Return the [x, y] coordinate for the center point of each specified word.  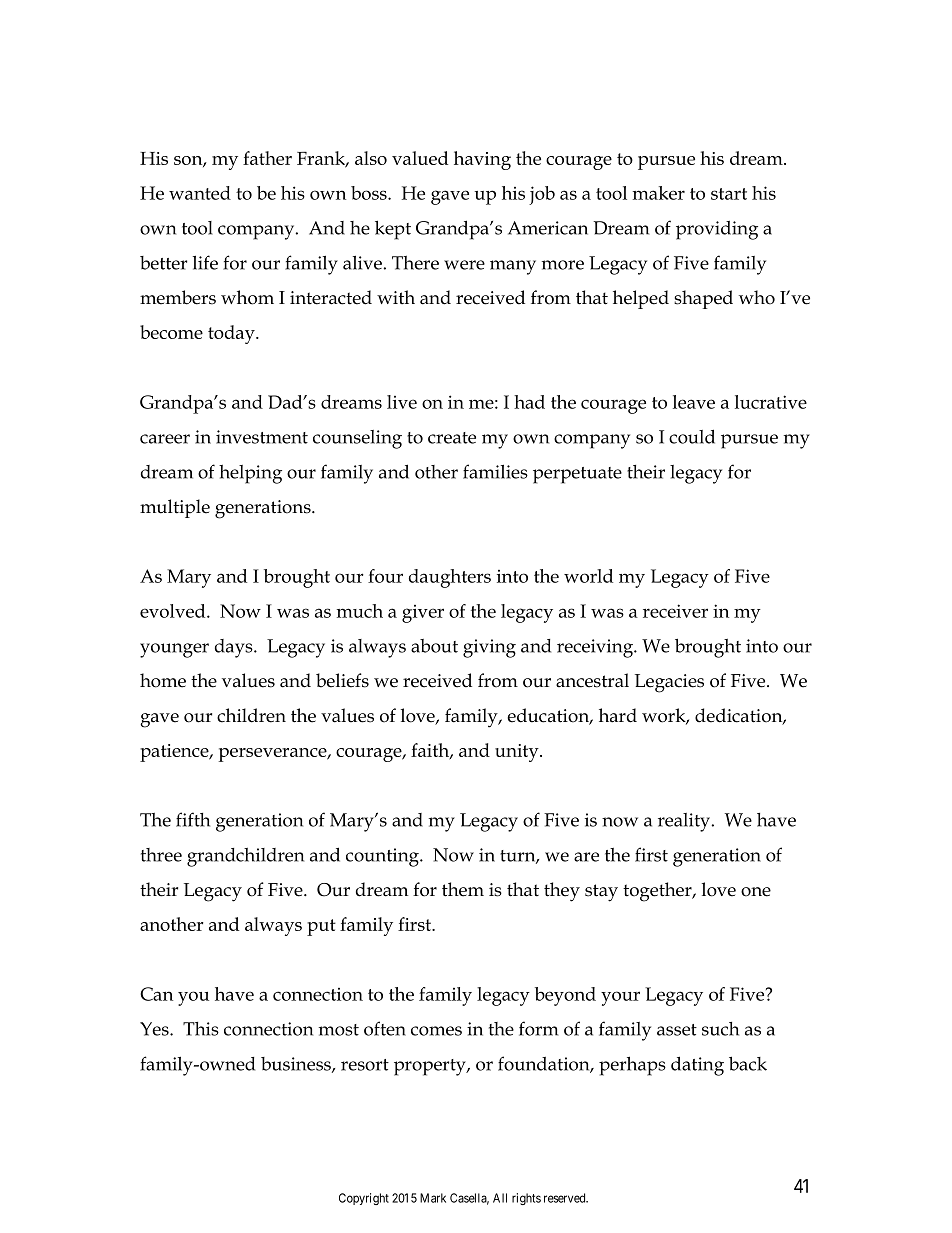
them [463, 889]
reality [685, 822]
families [495, 471]
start [729, 194]
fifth [193, 819]
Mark [433, 1198]
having [482, 160]
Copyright [364, 1199]
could [692, 436]
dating [697, 1066]
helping [250, 474]
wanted [200, 193]
